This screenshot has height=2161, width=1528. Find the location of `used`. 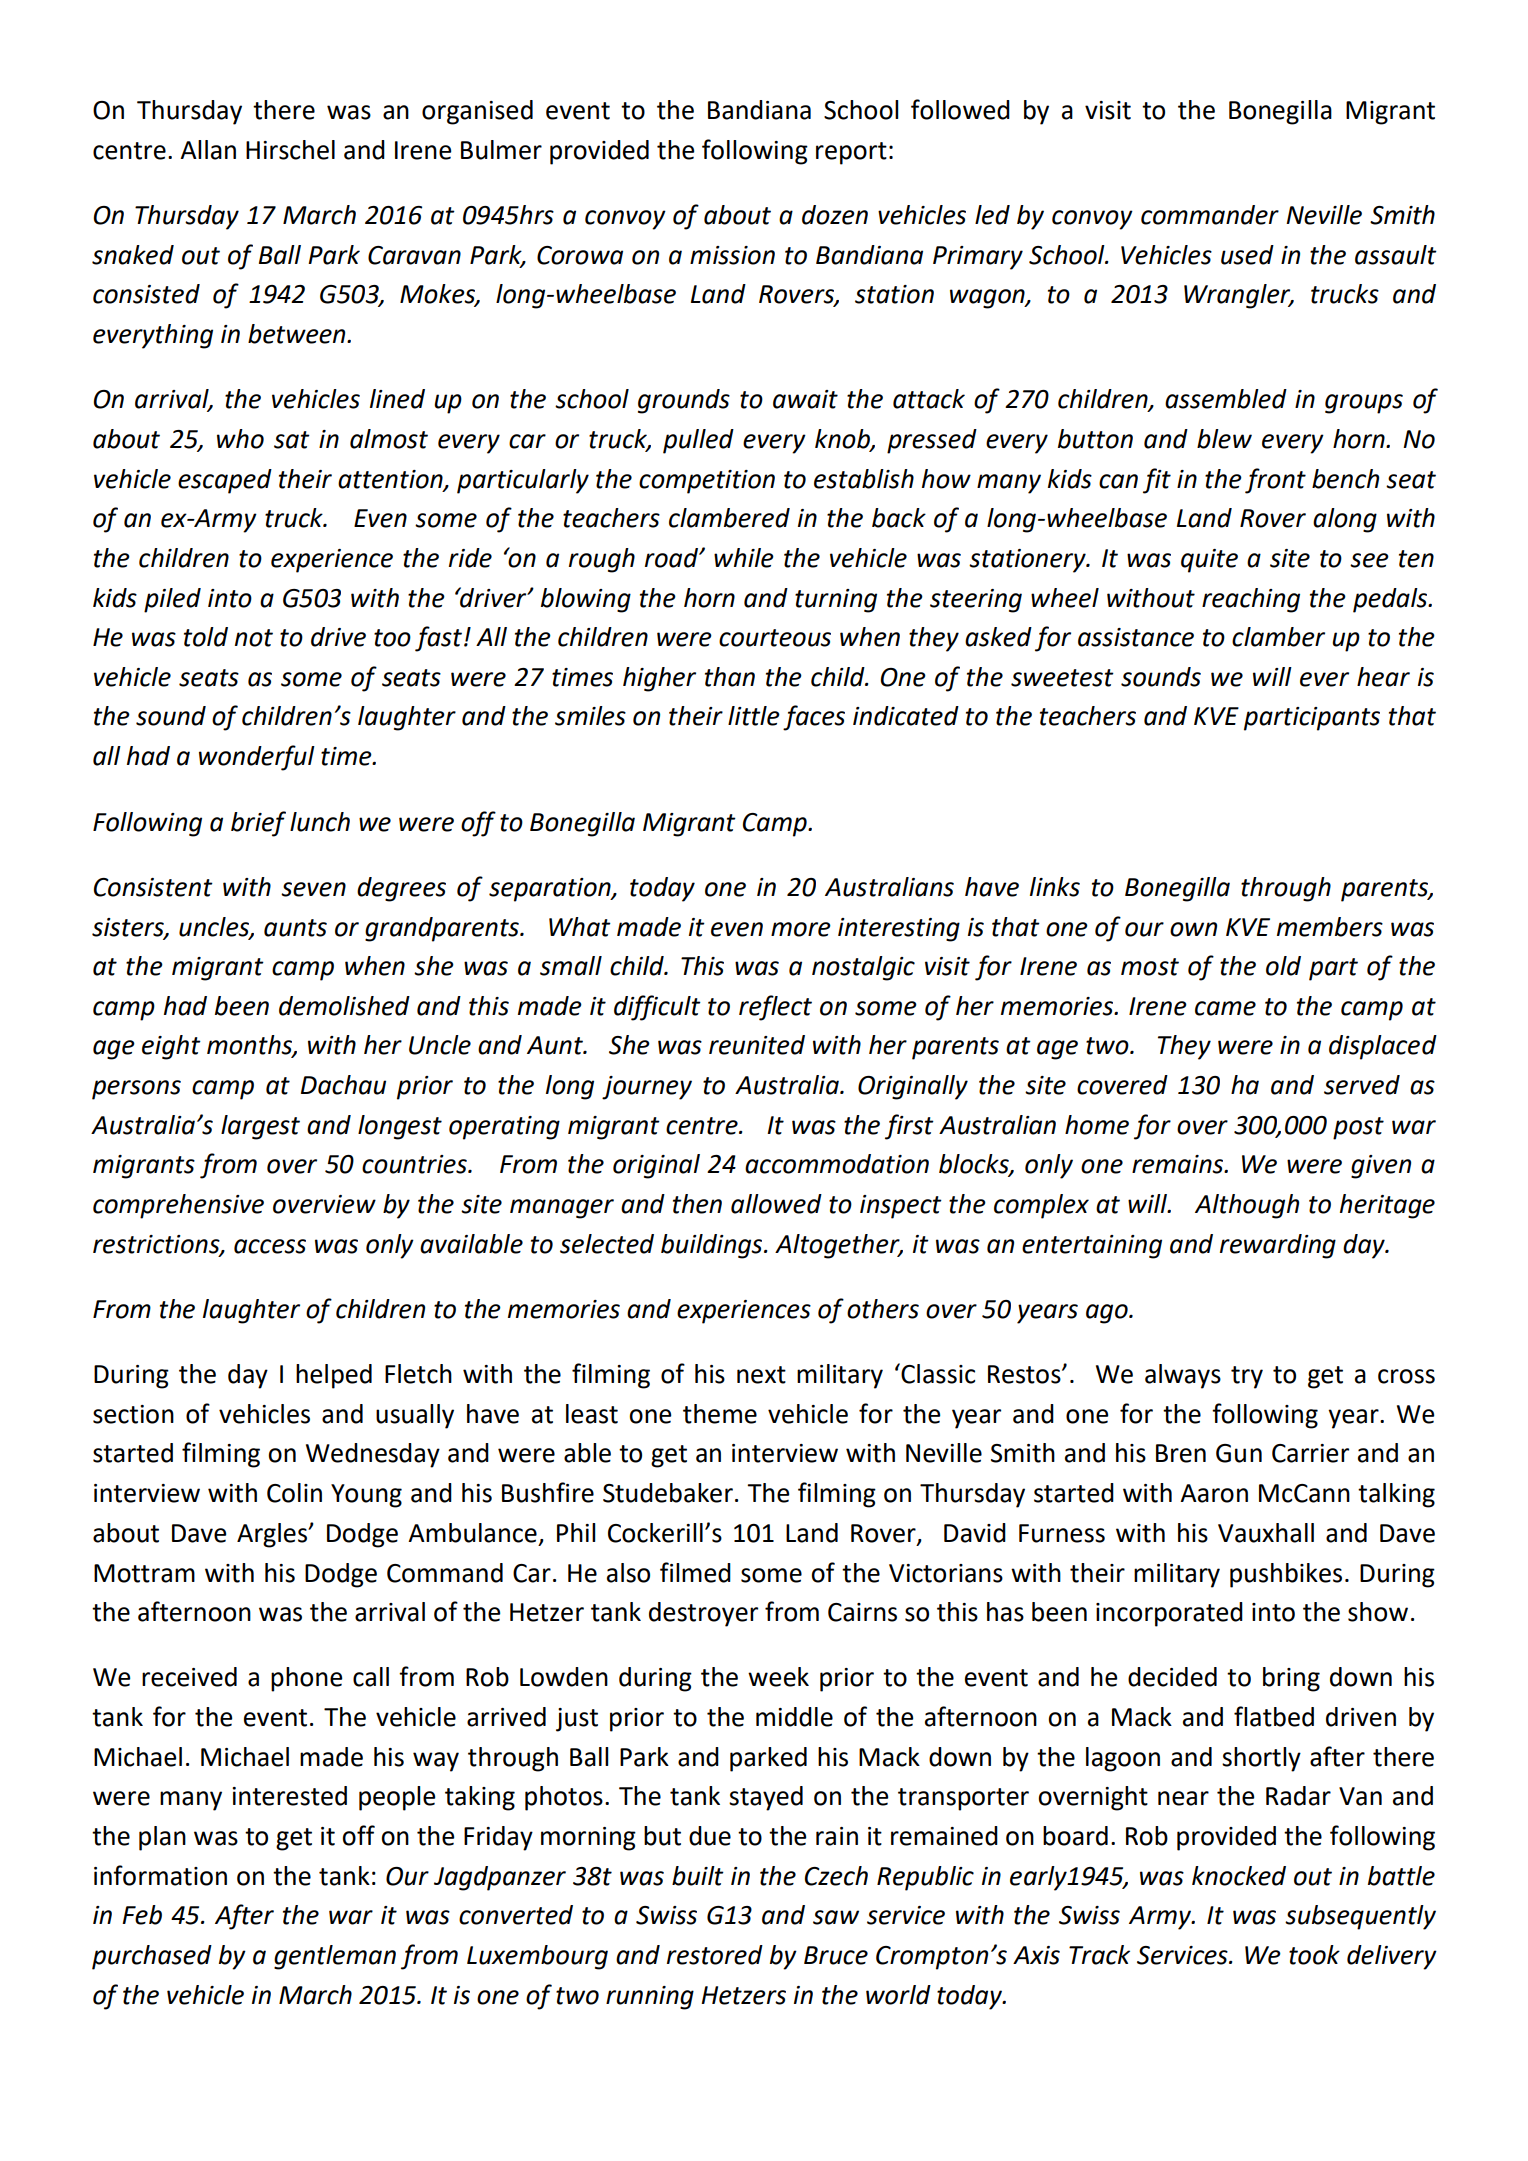

used is located at coordinates (1247, 255).
